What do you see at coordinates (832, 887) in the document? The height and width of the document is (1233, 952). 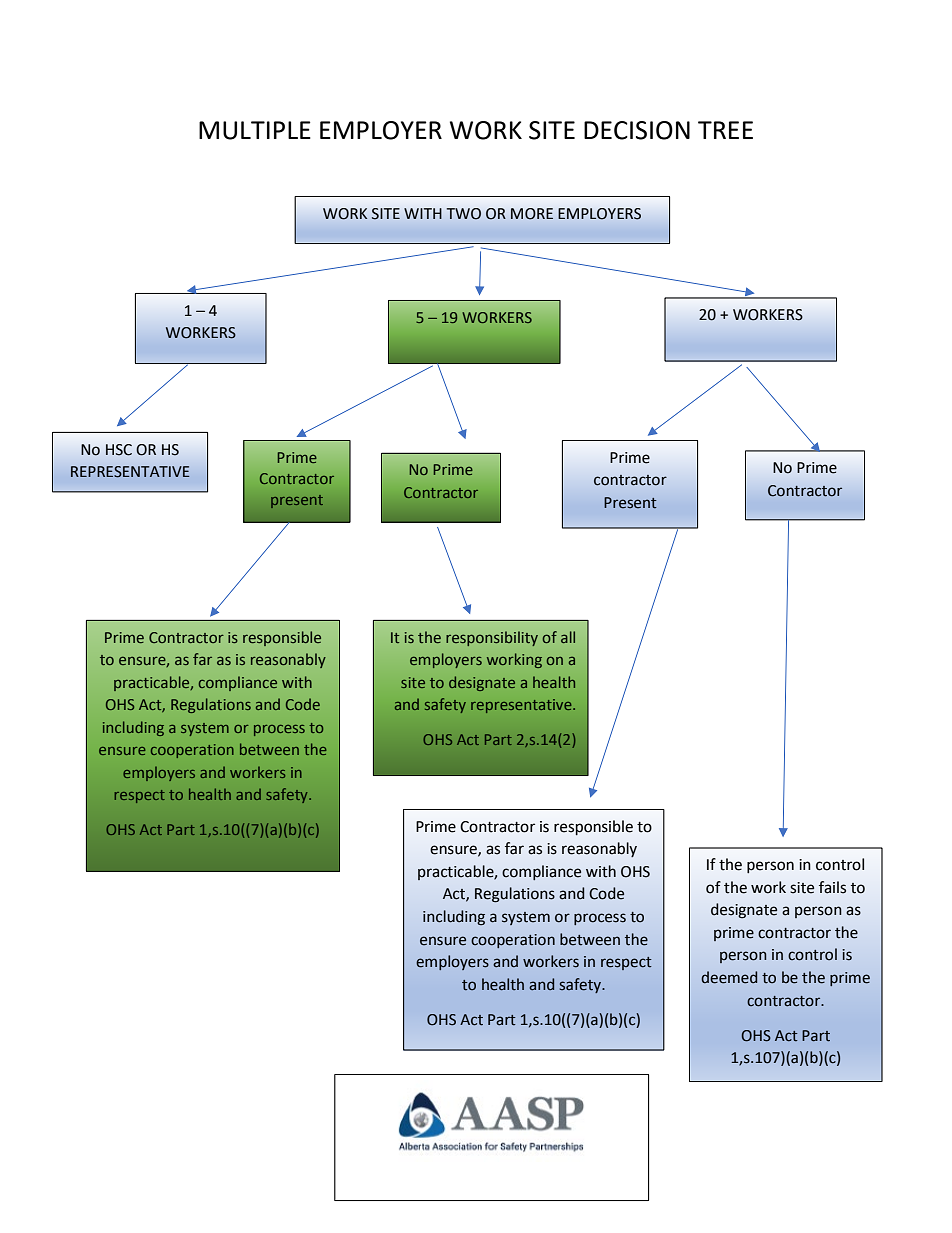 I see `fails` at bounding box center [832, 887].
